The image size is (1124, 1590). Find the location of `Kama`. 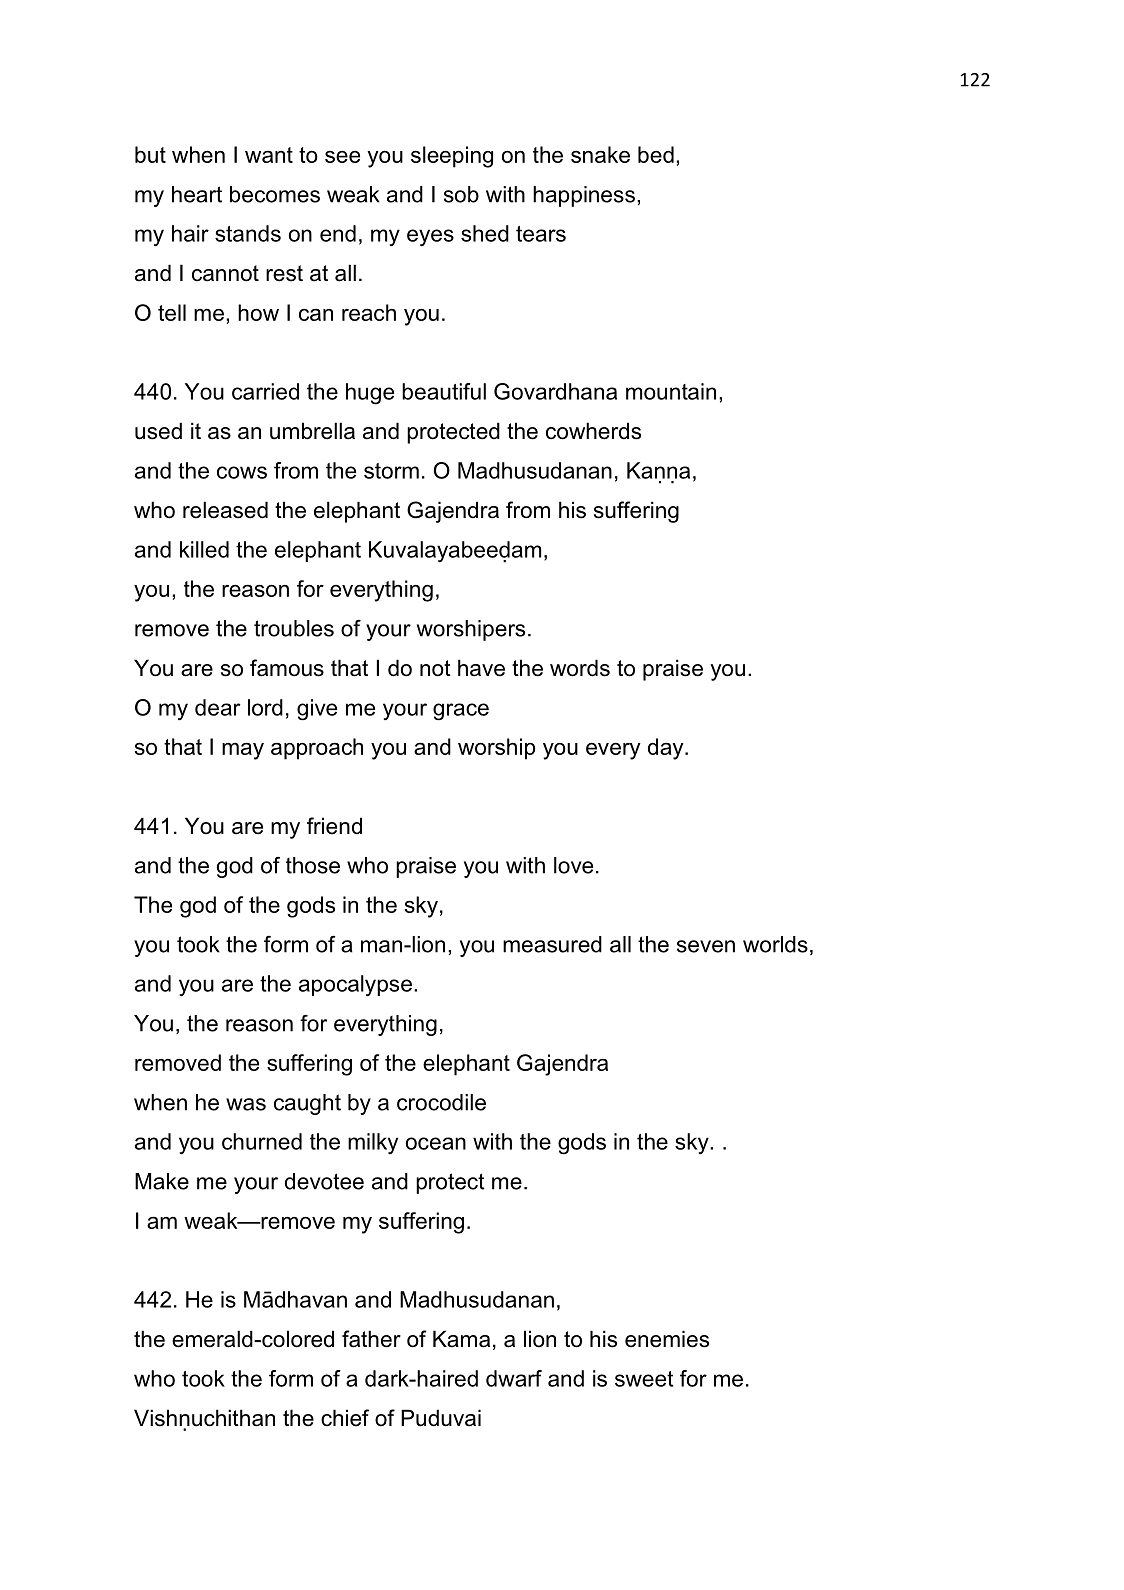

Kama is located at coordinates (461, 1339).
